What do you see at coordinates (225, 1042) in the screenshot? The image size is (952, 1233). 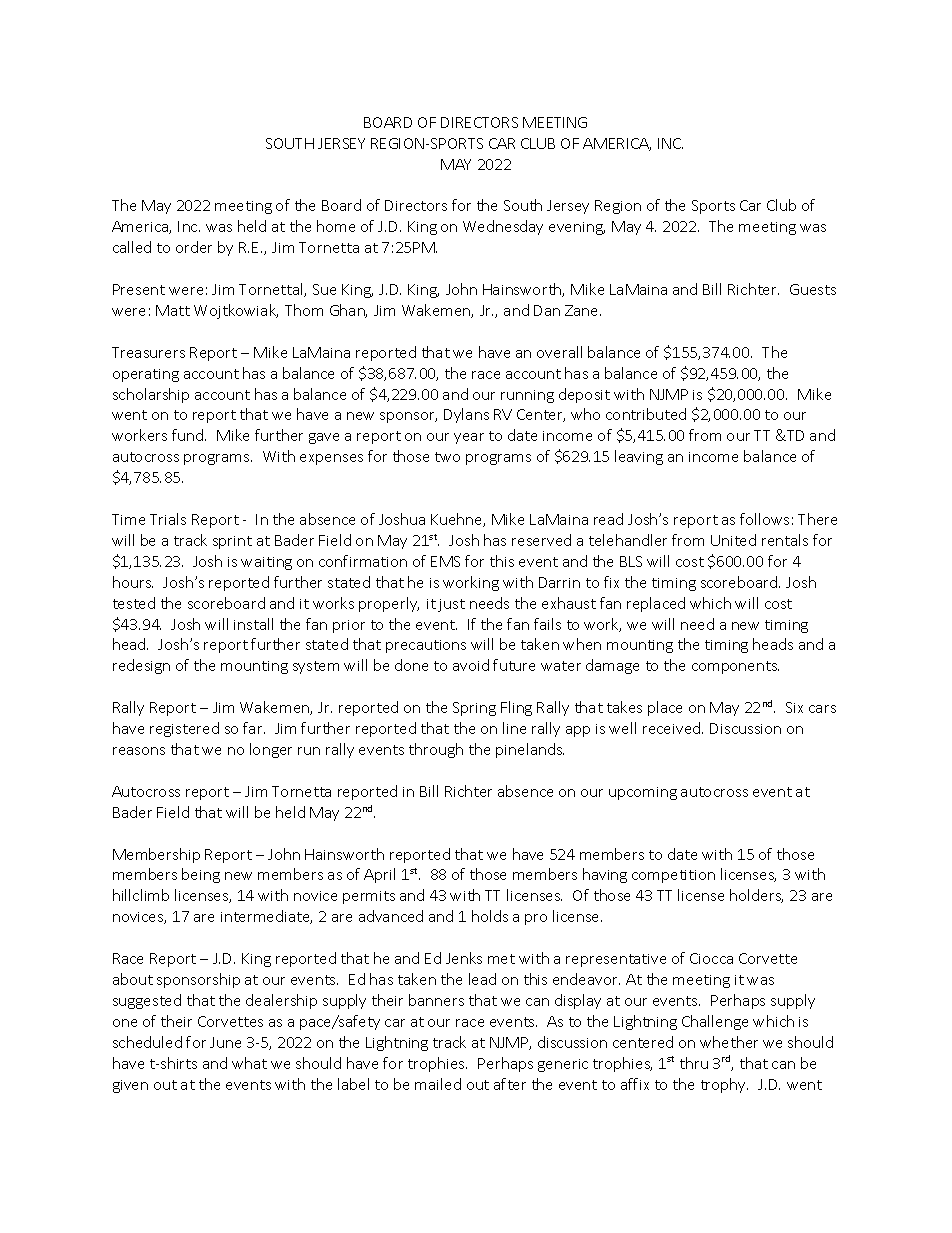 I see `June` at bounding box center [225, 1042].
